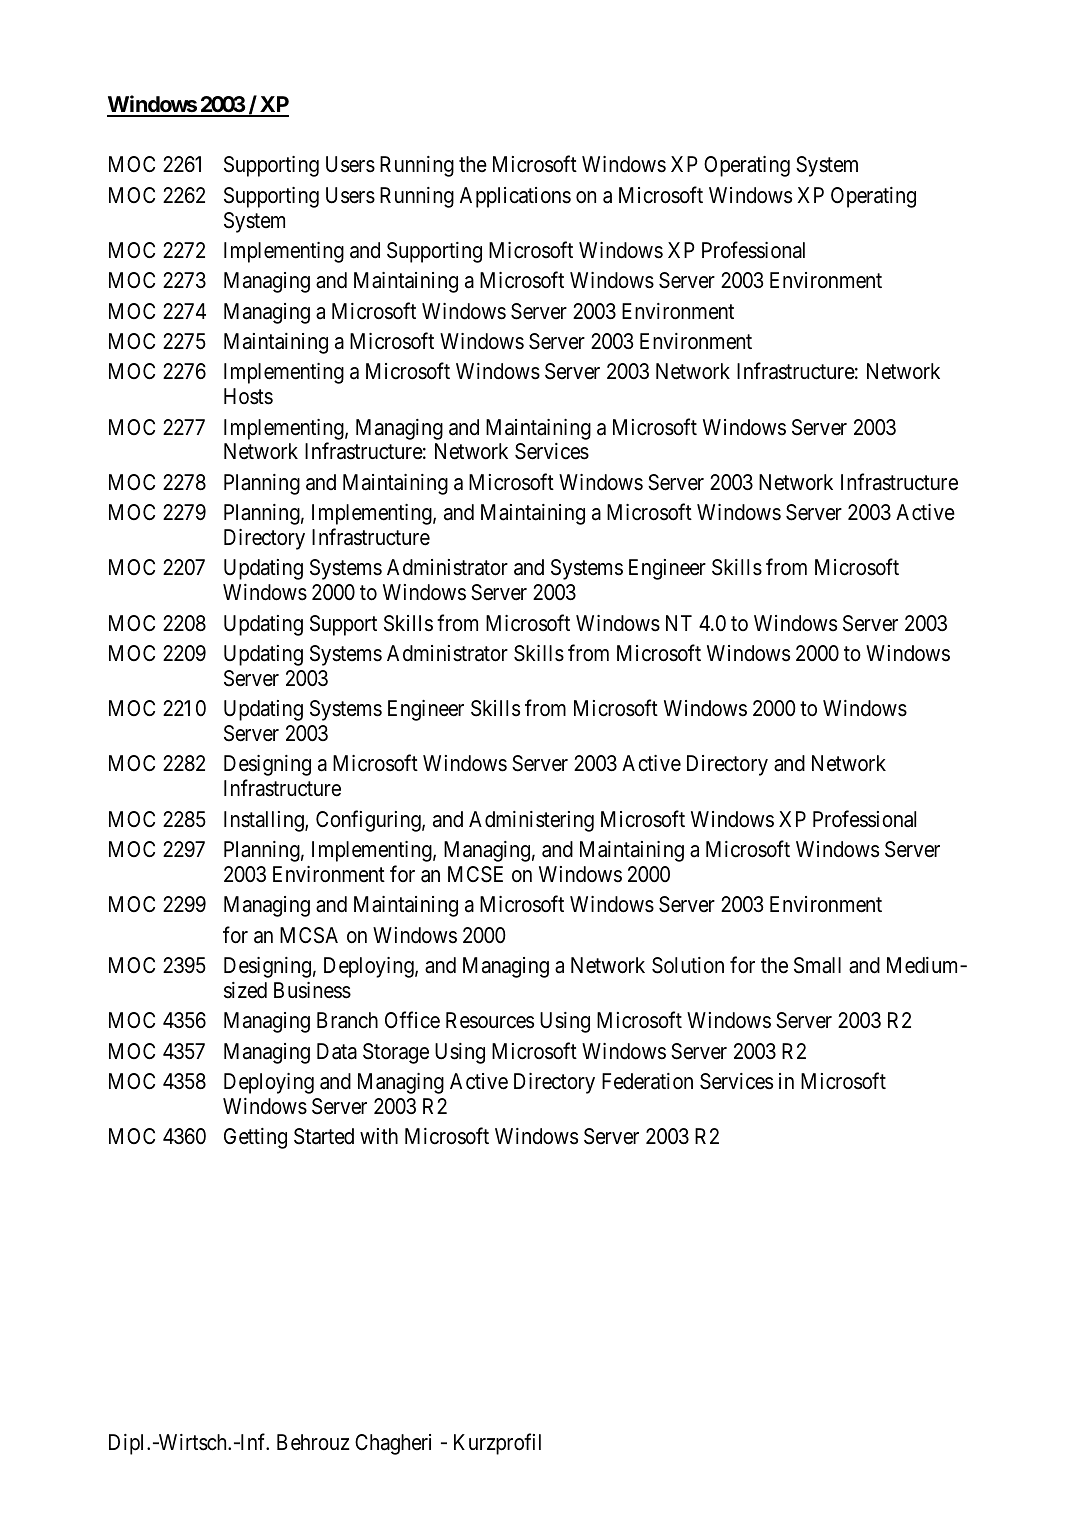 This document has height=1520, width=1075. I want to click on Applications, so click(515, 197).
